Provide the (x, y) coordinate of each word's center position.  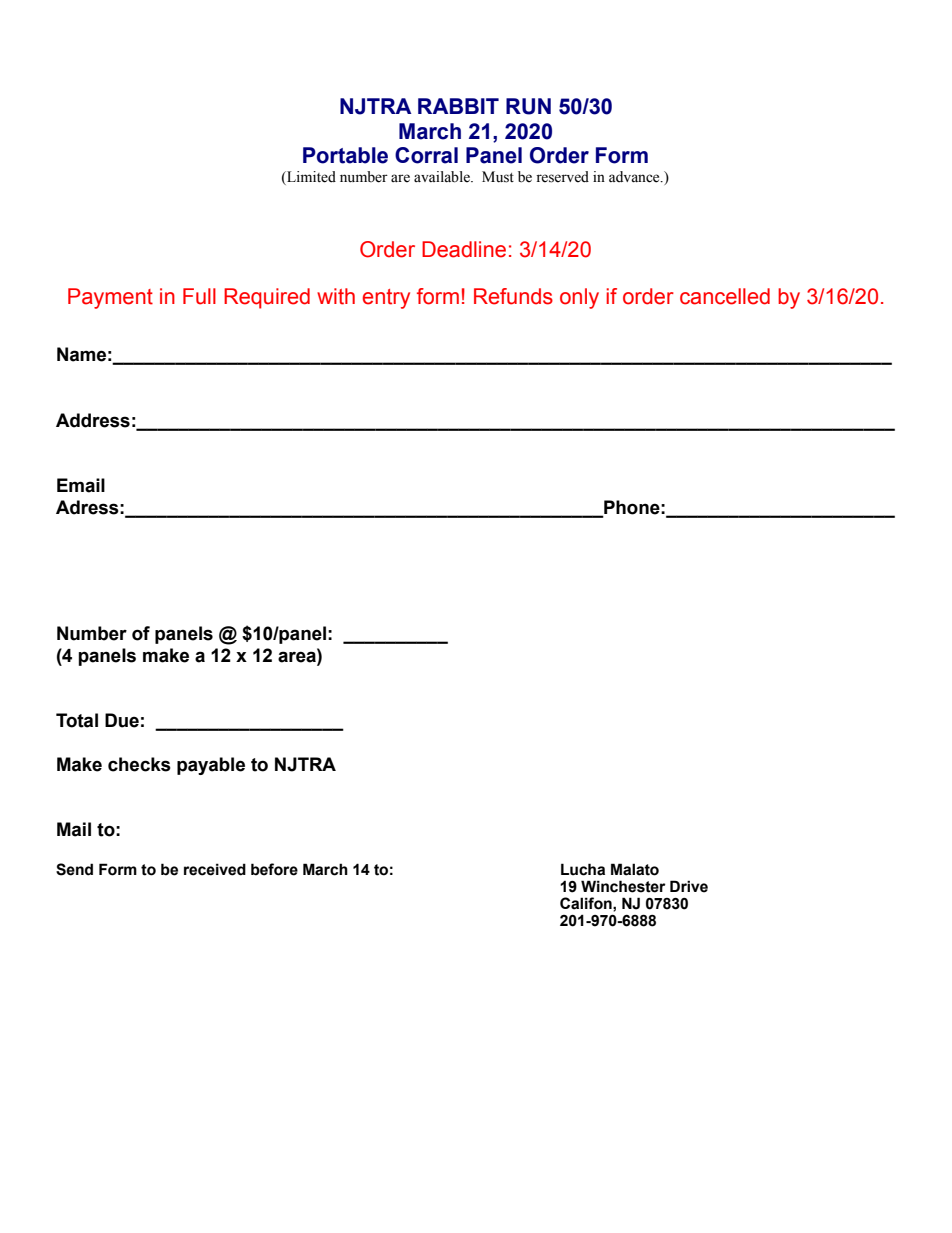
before (274, 869)
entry (386, 299)
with (336, 296)
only (579, 298)
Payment (110, 298)
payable (211, 766)
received (215, 869)
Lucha (583, 869)
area (298, 656)
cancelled (725, 296)
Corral (426, 155)
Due (122, 720)
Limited (310, 178)
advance (635, 177)
